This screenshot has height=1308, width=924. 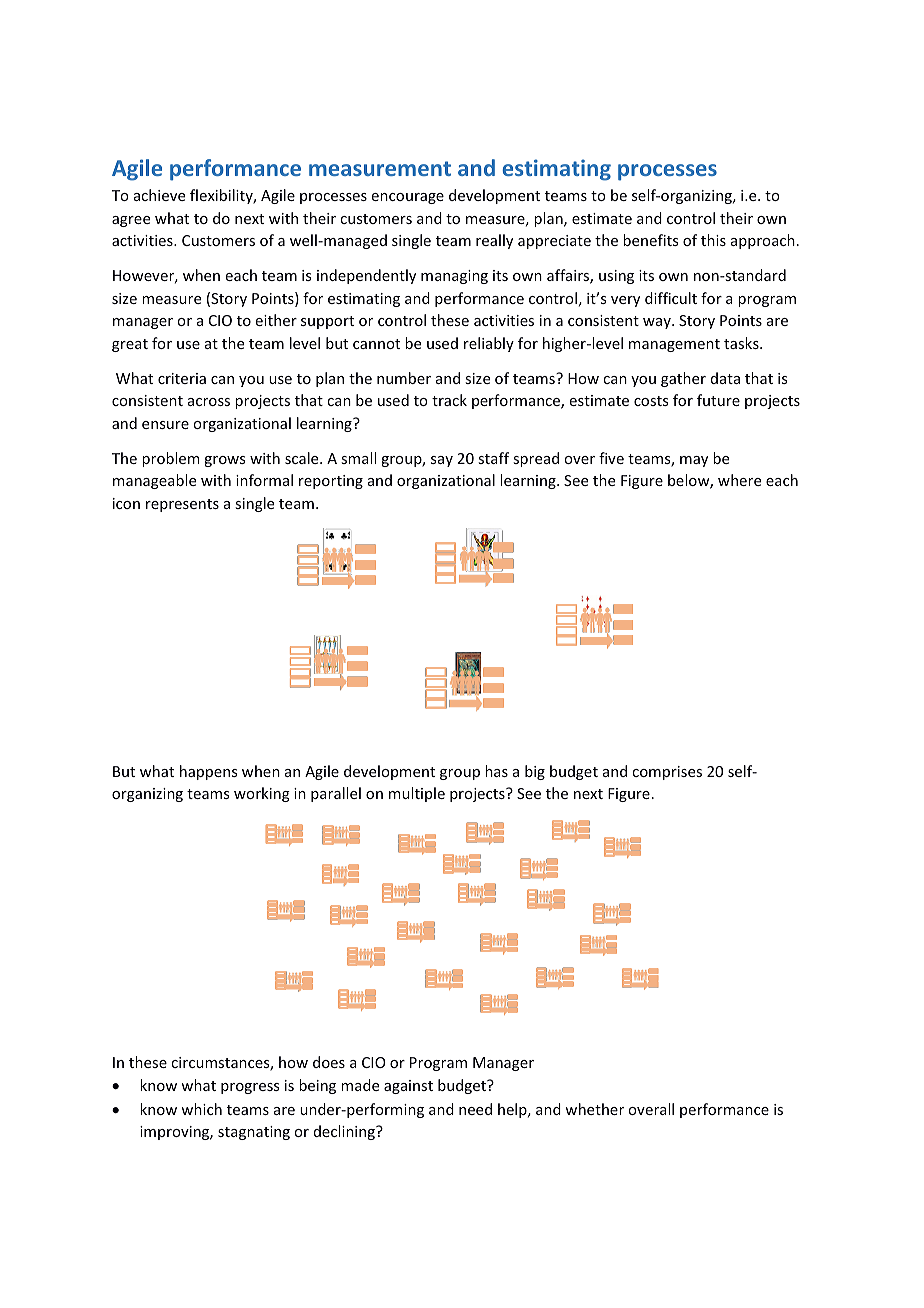 What do you see at coordinates (496, 771) in the screenshot?
I see `has` at bounding box center [496, 771].
